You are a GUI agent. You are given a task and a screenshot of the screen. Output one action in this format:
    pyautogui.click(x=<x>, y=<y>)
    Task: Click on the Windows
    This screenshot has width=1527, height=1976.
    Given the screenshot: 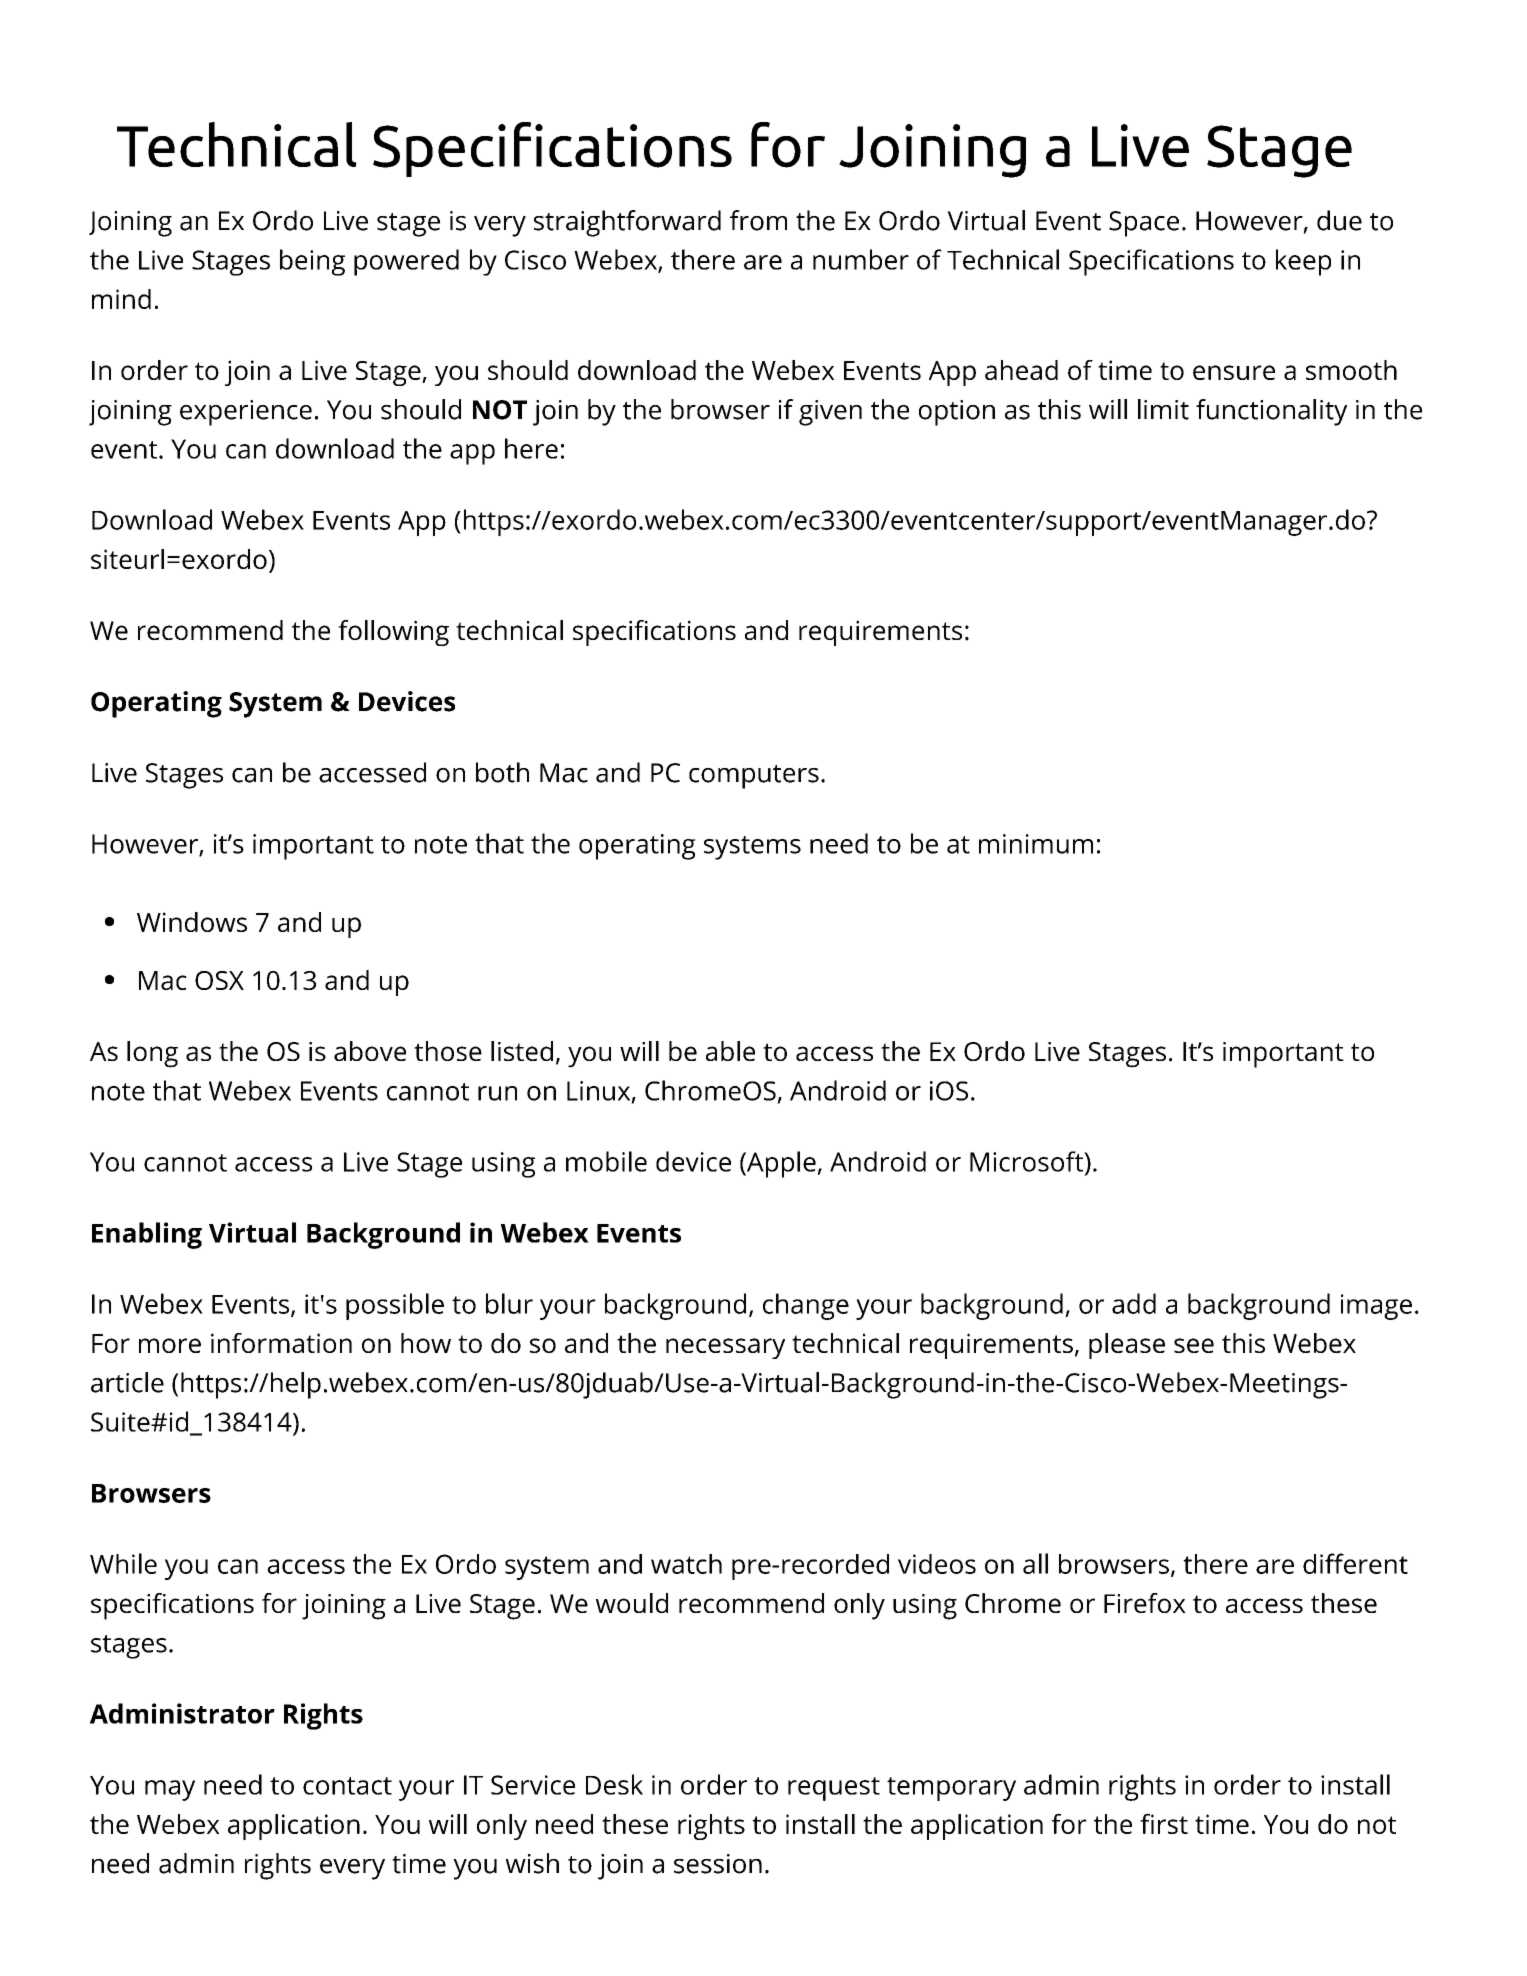 What is the action you would take?
    pyautogui.click(x=192, y=922)
